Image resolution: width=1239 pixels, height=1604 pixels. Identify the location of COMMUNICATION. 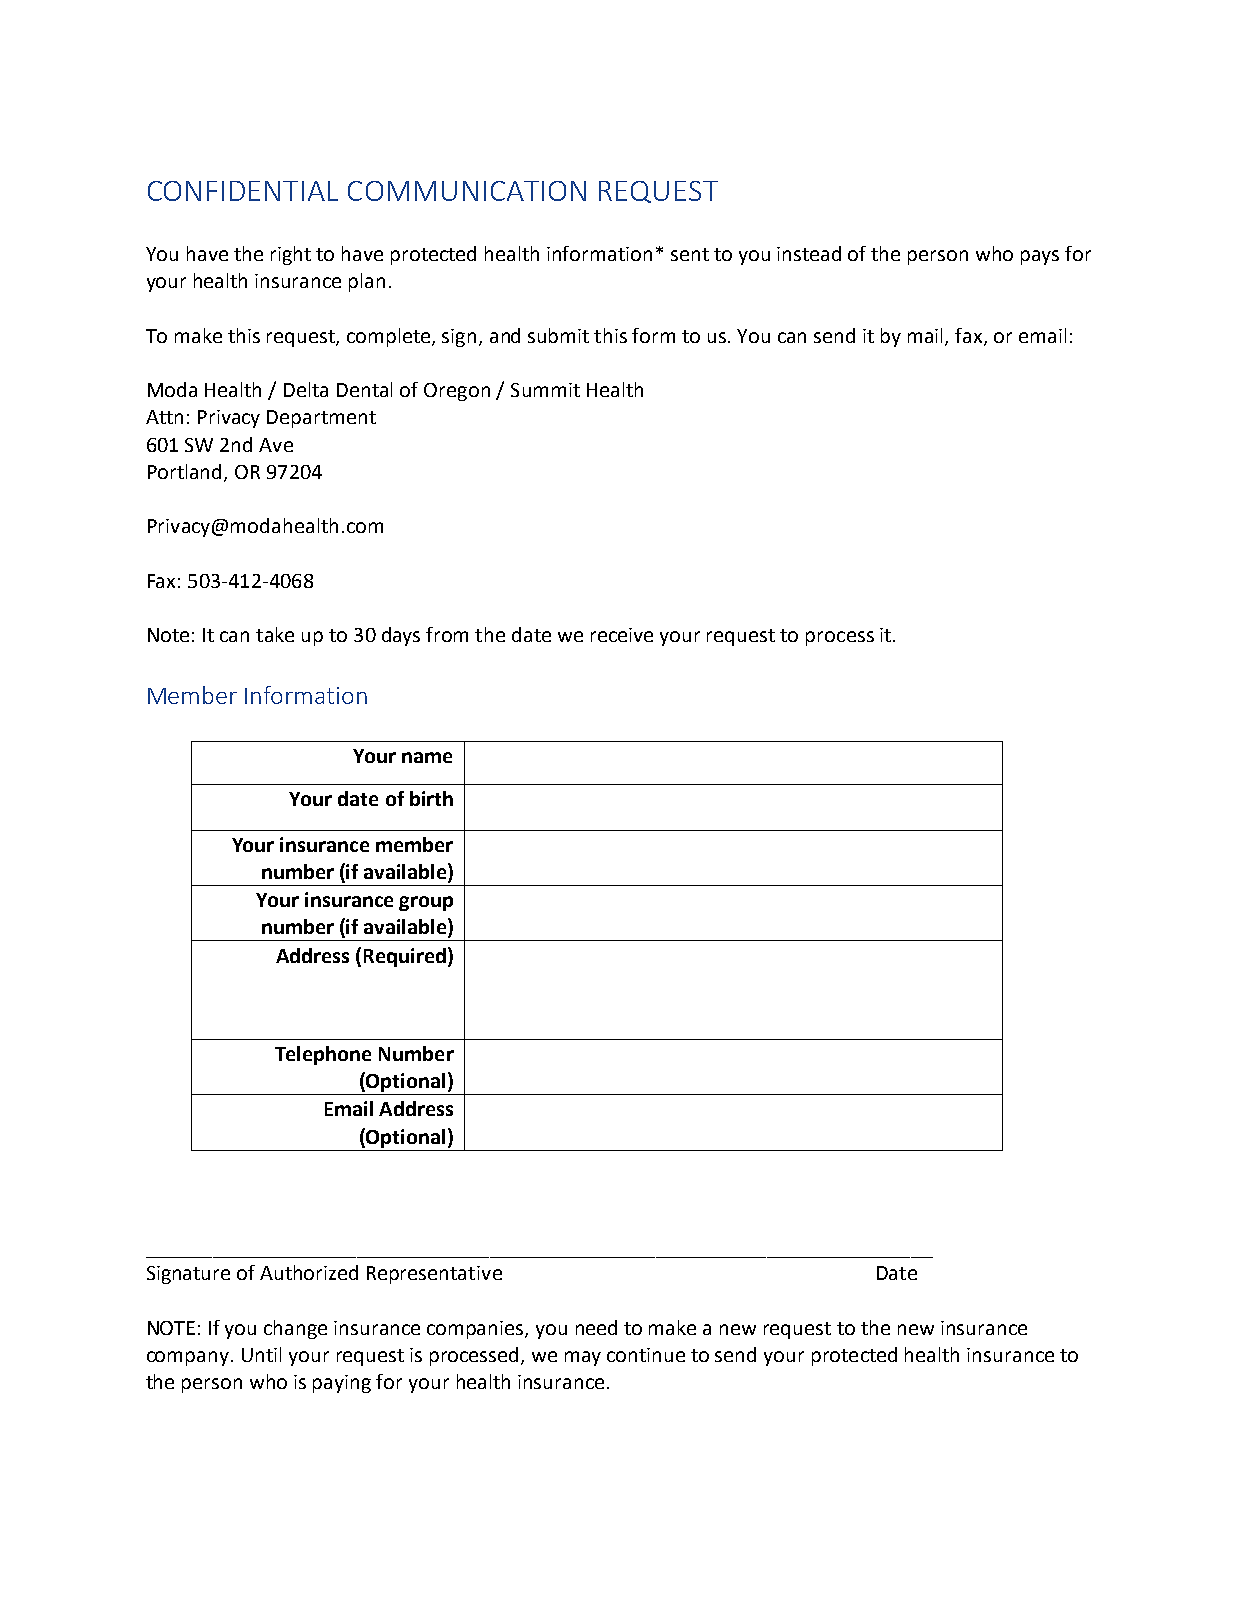
(467, 191).
